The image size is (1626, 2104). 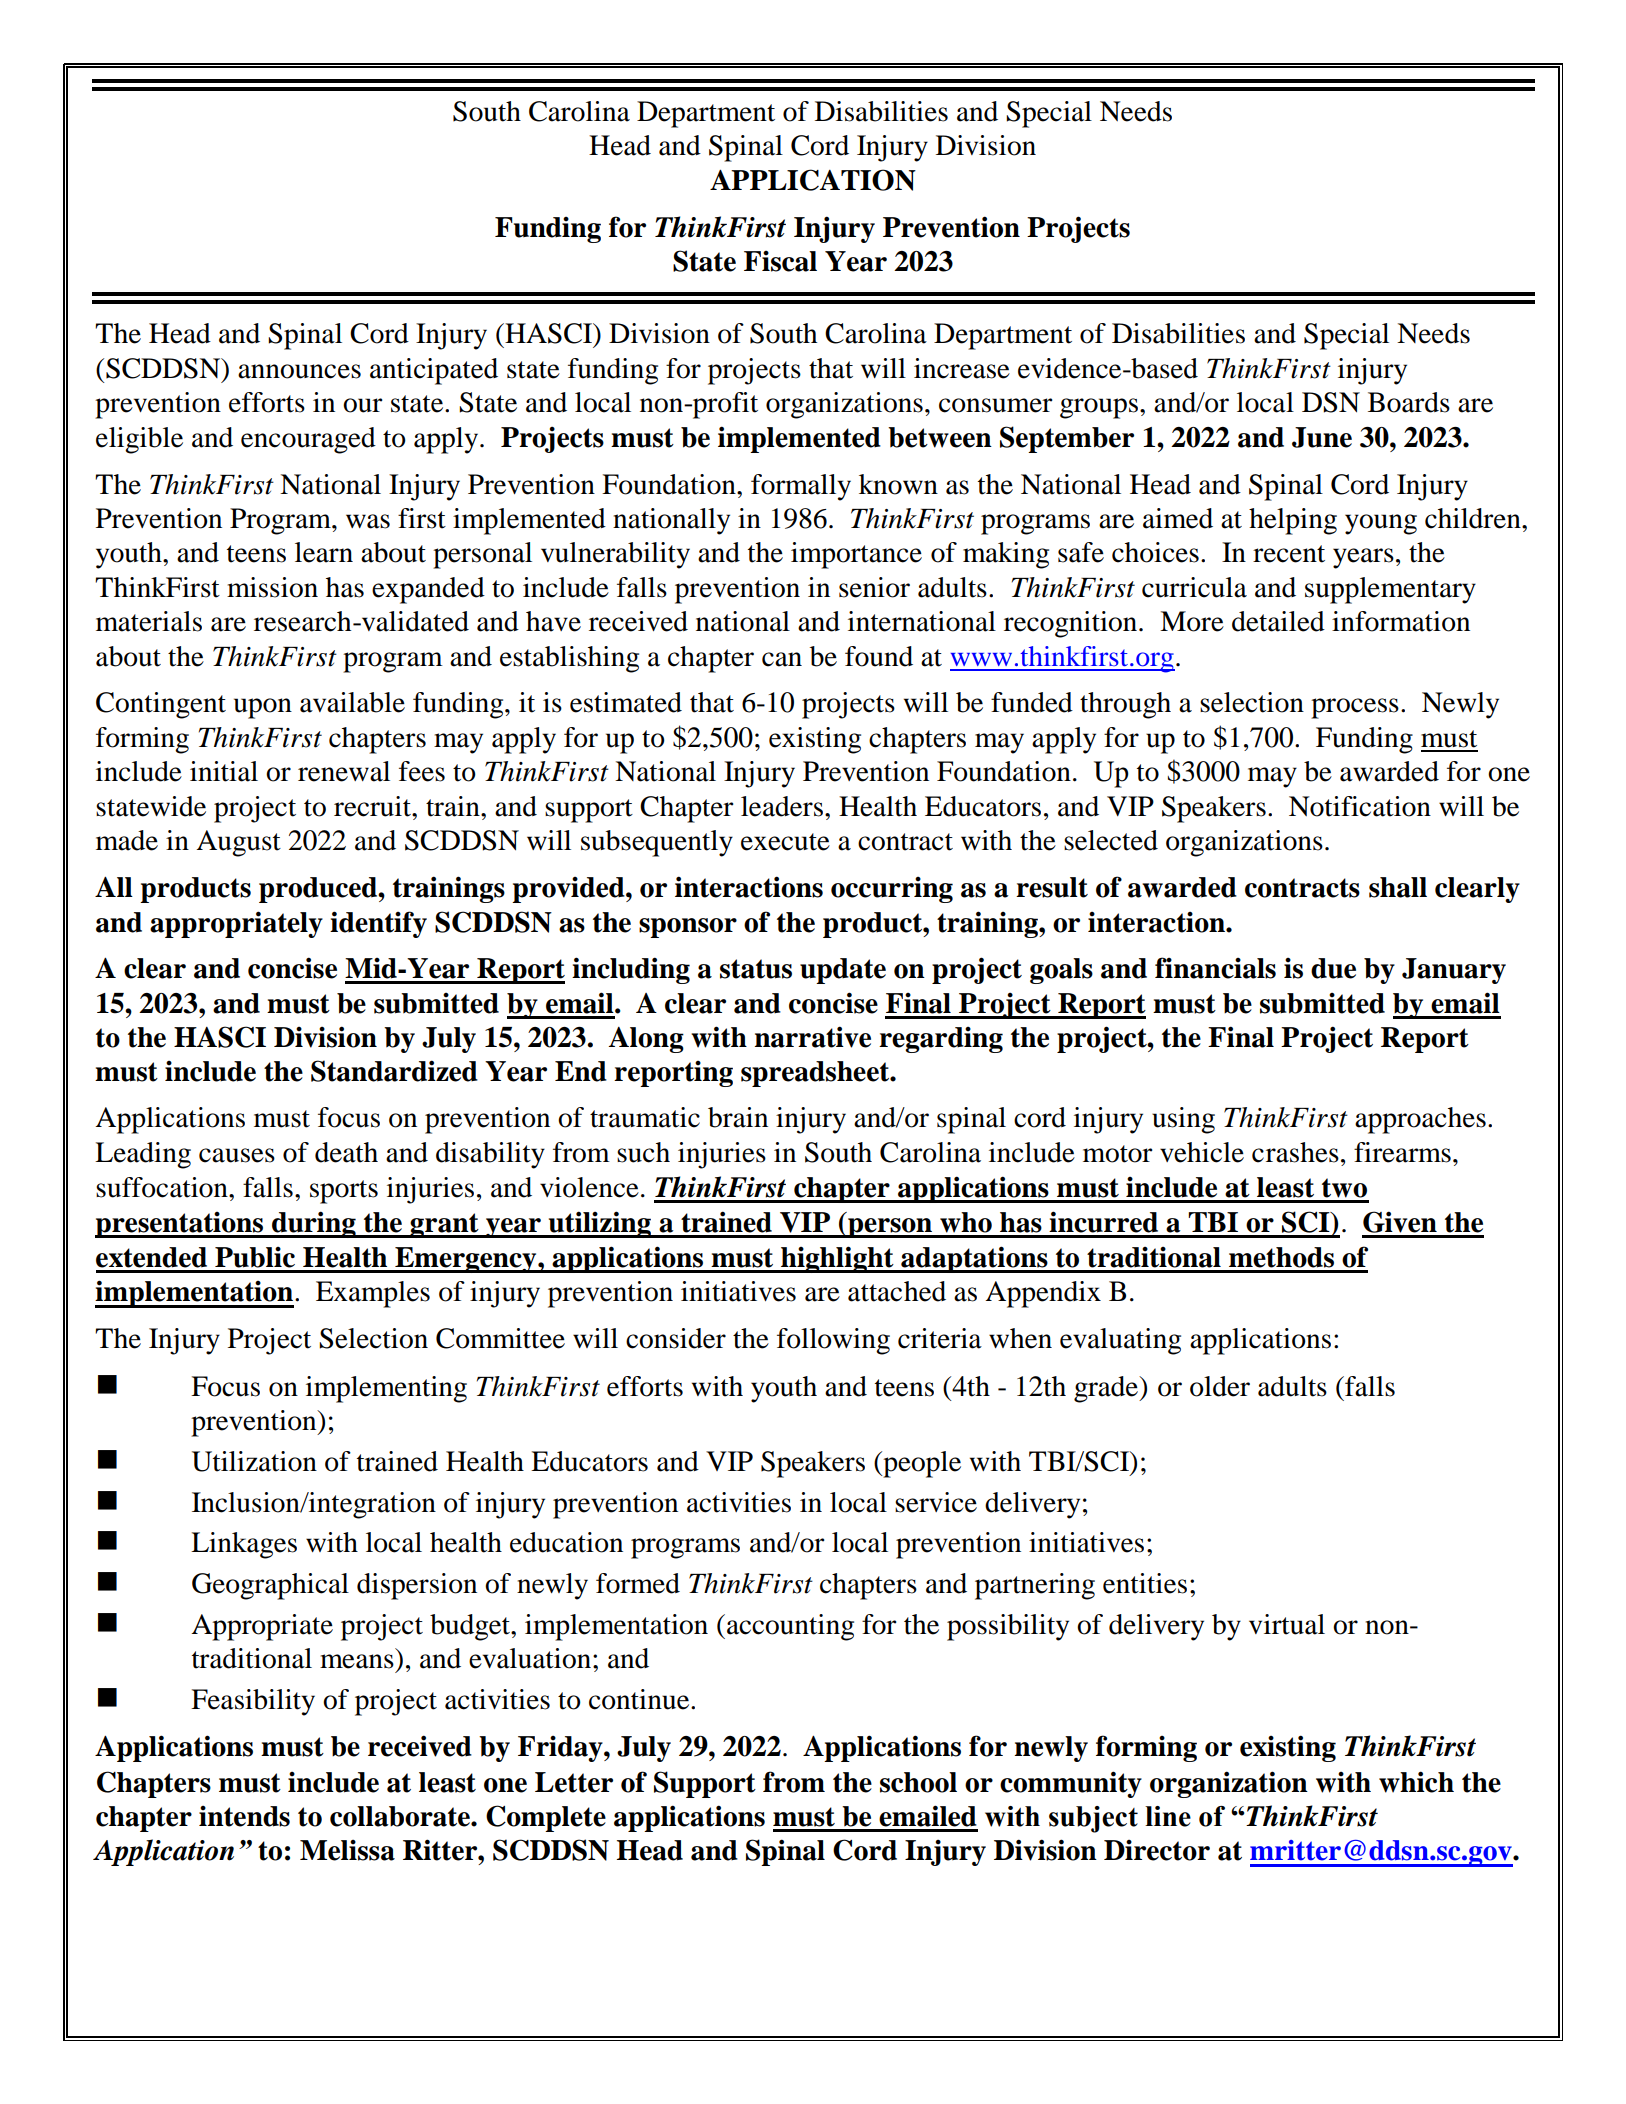 I want to click on older, so click(x=1220, y=1386).
